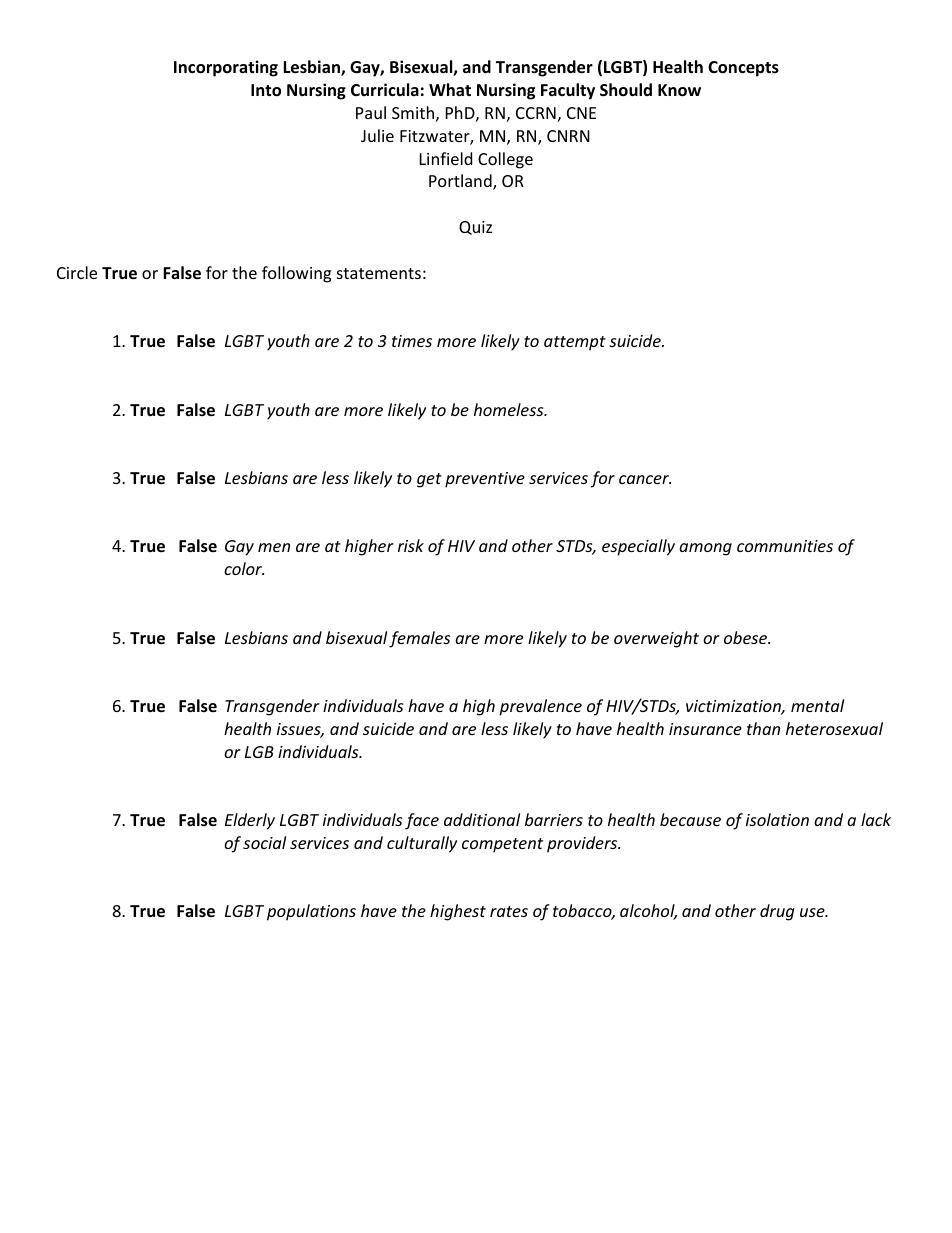  Describe the element at coordinates (226, 68) in the screenshot. I see `Incorporating` at that location.
